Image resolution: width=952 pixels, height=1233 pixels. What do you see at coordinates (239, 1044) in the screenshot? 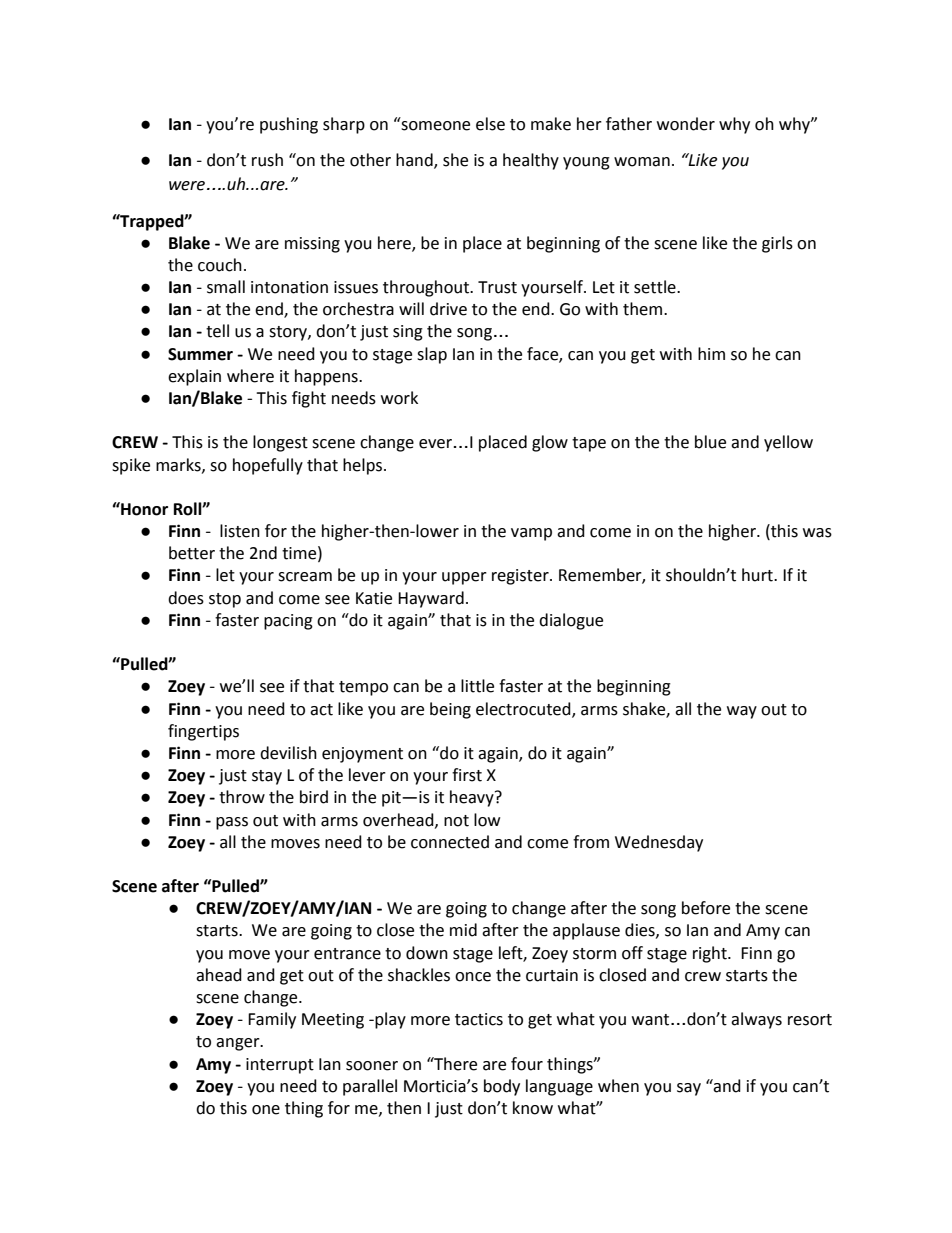
I see `anger` at bounding box center [239, 1044].
